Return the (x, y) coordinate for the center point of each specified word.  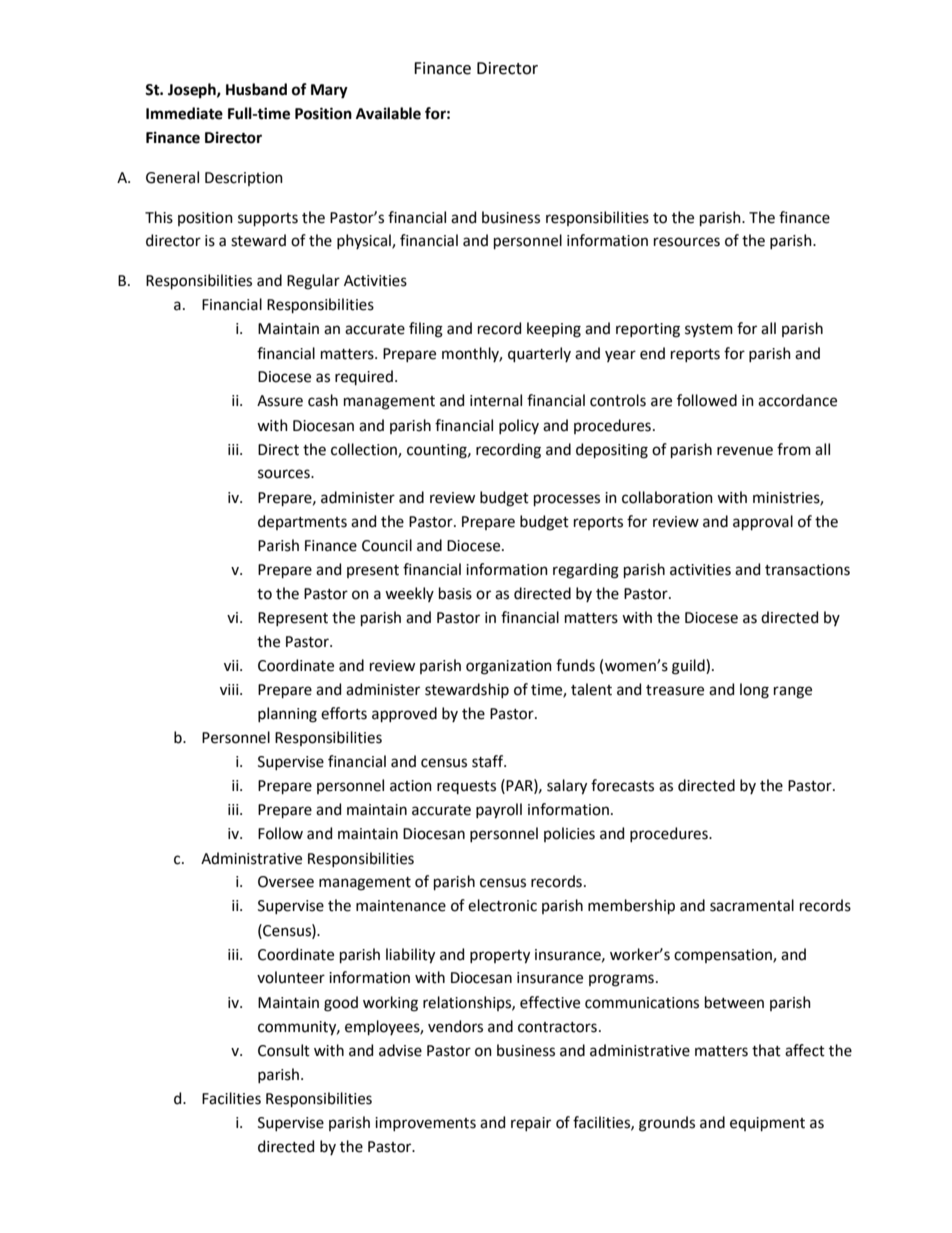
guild (689, 667)
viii (230, 689)
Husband (256, 89)
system (709, 330)
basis (455, 593)
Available (388, 113)
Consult (284, 1050)
